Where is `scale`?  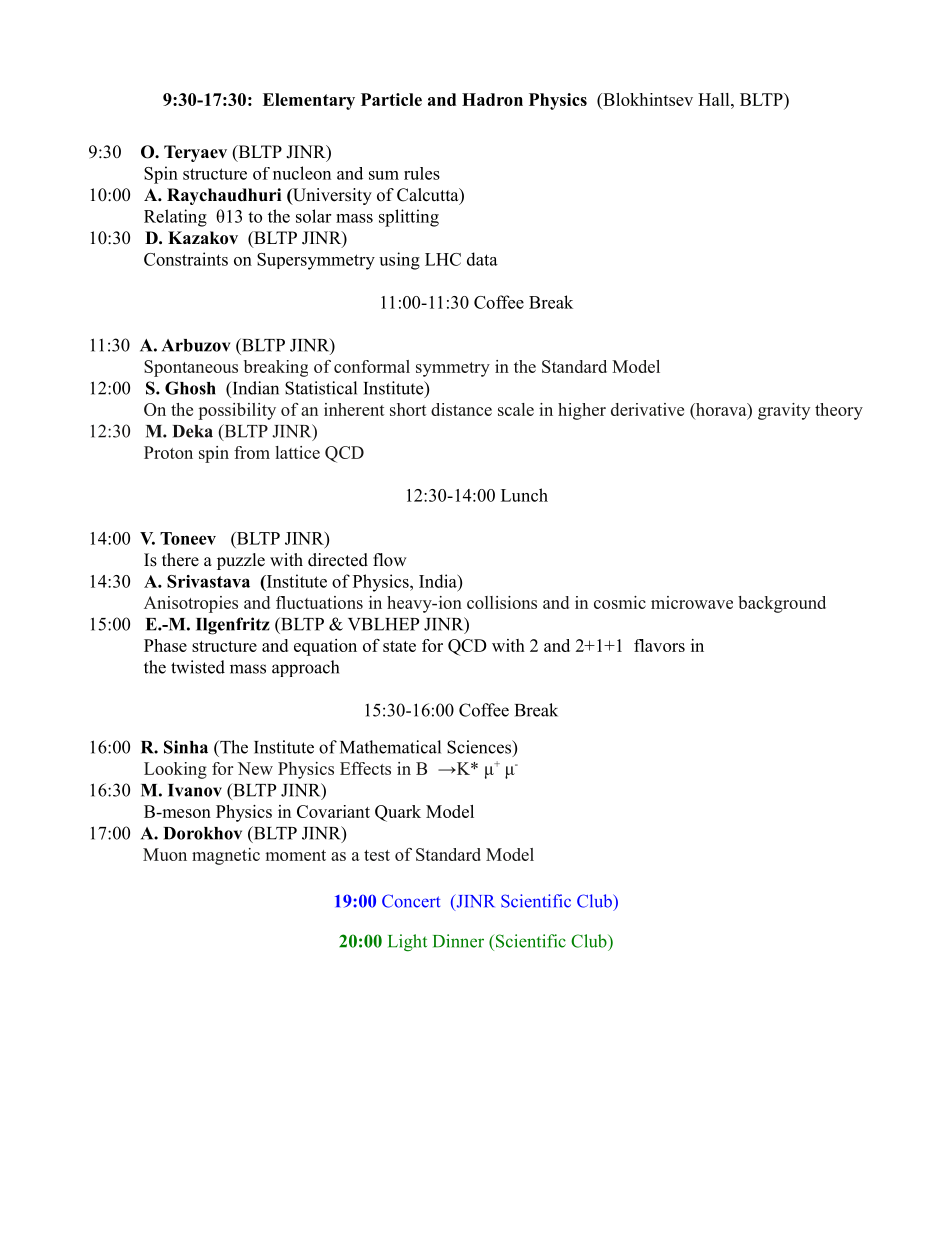 scale is located at coordinates (516, 409).
